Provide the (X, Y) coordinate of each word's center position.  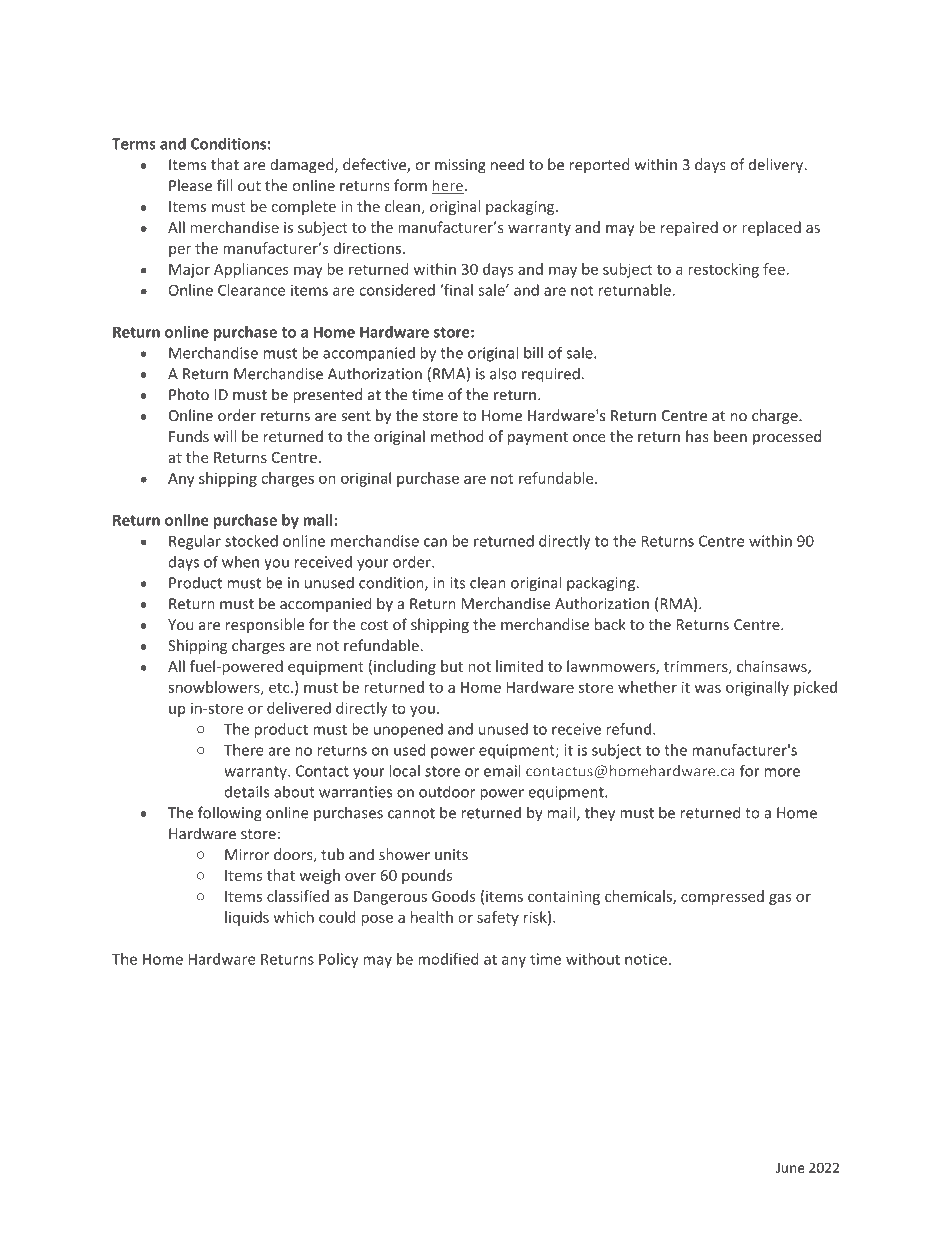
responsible (265, 625)
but (452, 666)
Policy (338, 960)
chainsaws (773, 667)
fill (225, 185)
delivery (777, 166)
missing (460, 166)
